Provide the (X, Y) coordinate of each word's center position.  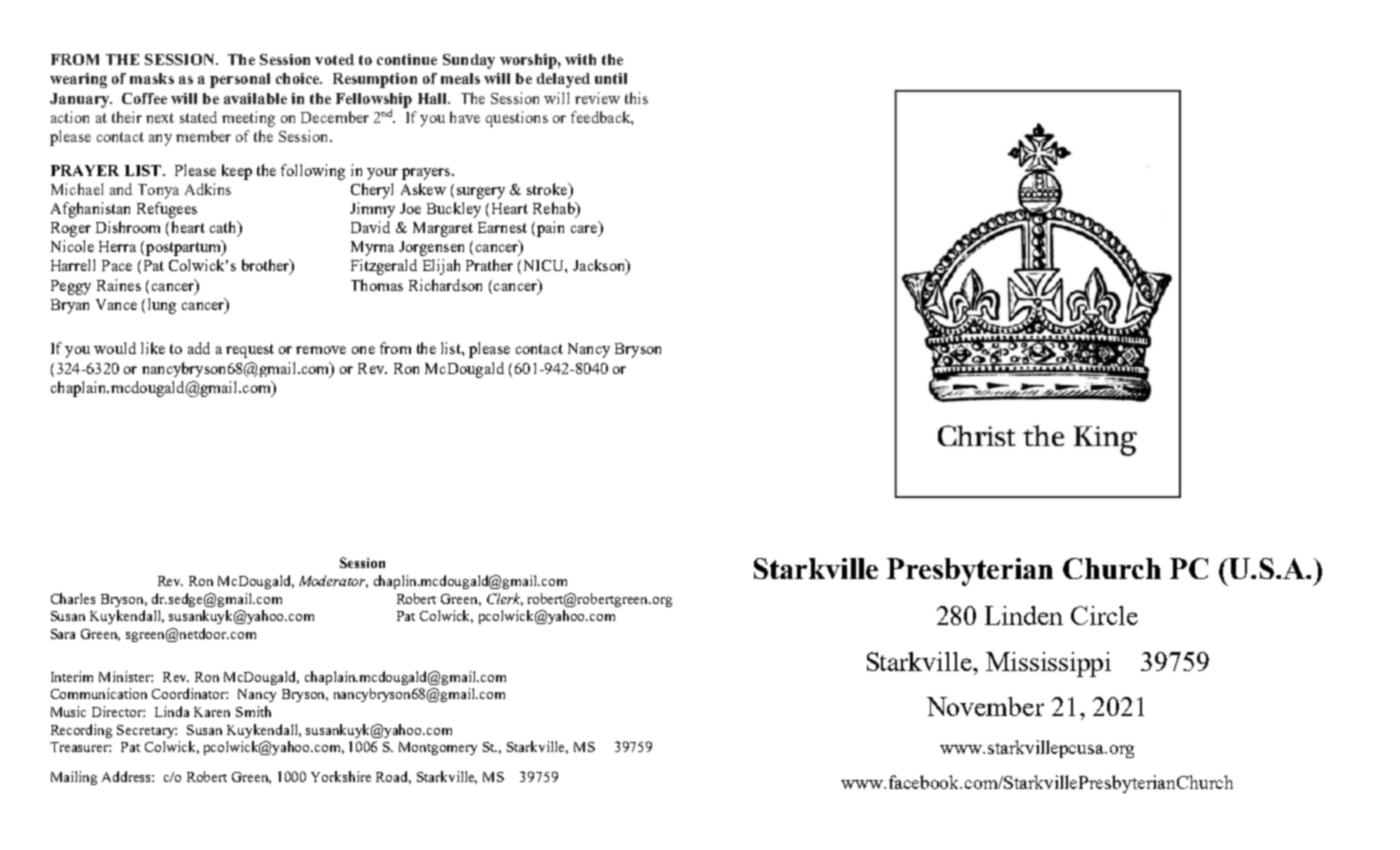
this (636, 98)
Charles (73, 598)
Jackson (600, 266)
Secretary (147, 731)
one (363, 350)
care (585, 230)
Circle (1104, 615)
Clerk (505, 599)
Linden (1024, 615)
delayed (563, 80)
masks (152, 78)
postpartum (185, 248)
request (250, 351)
